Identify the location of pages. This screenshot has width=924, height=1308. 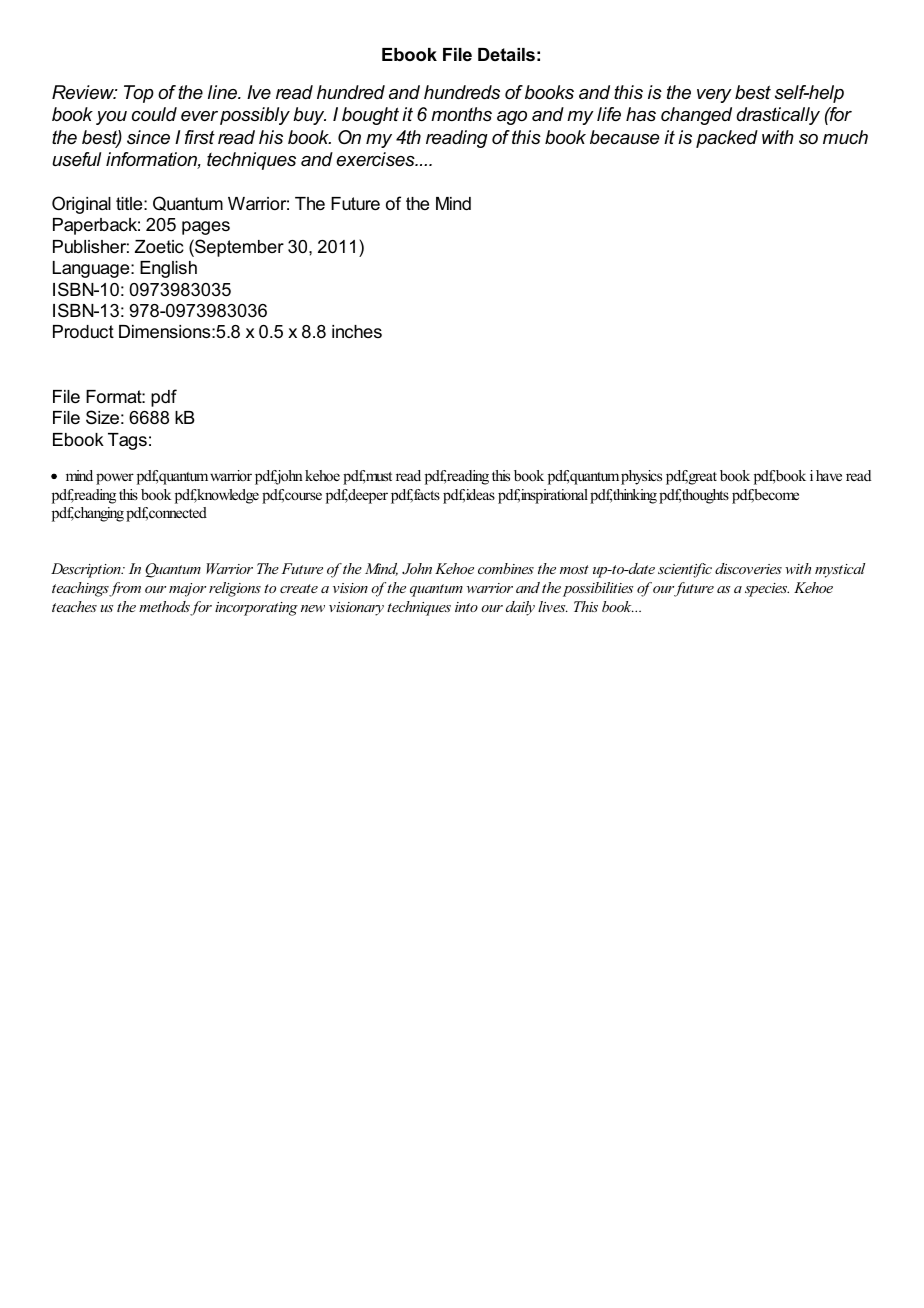
(206, 228).
